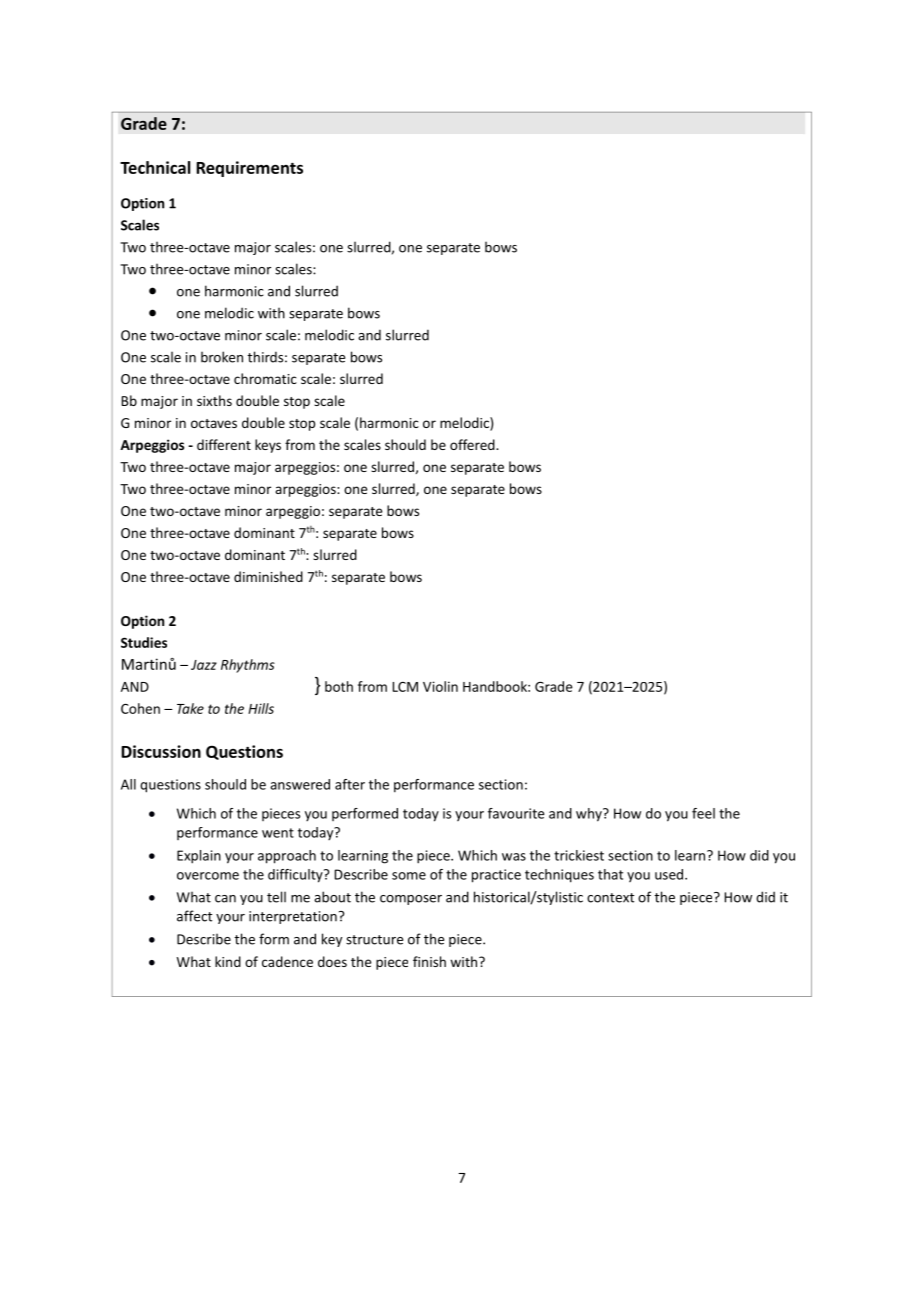  Describe the element at coordinates (249, 169) in the screenshot. I see `Requirements` at that location.
